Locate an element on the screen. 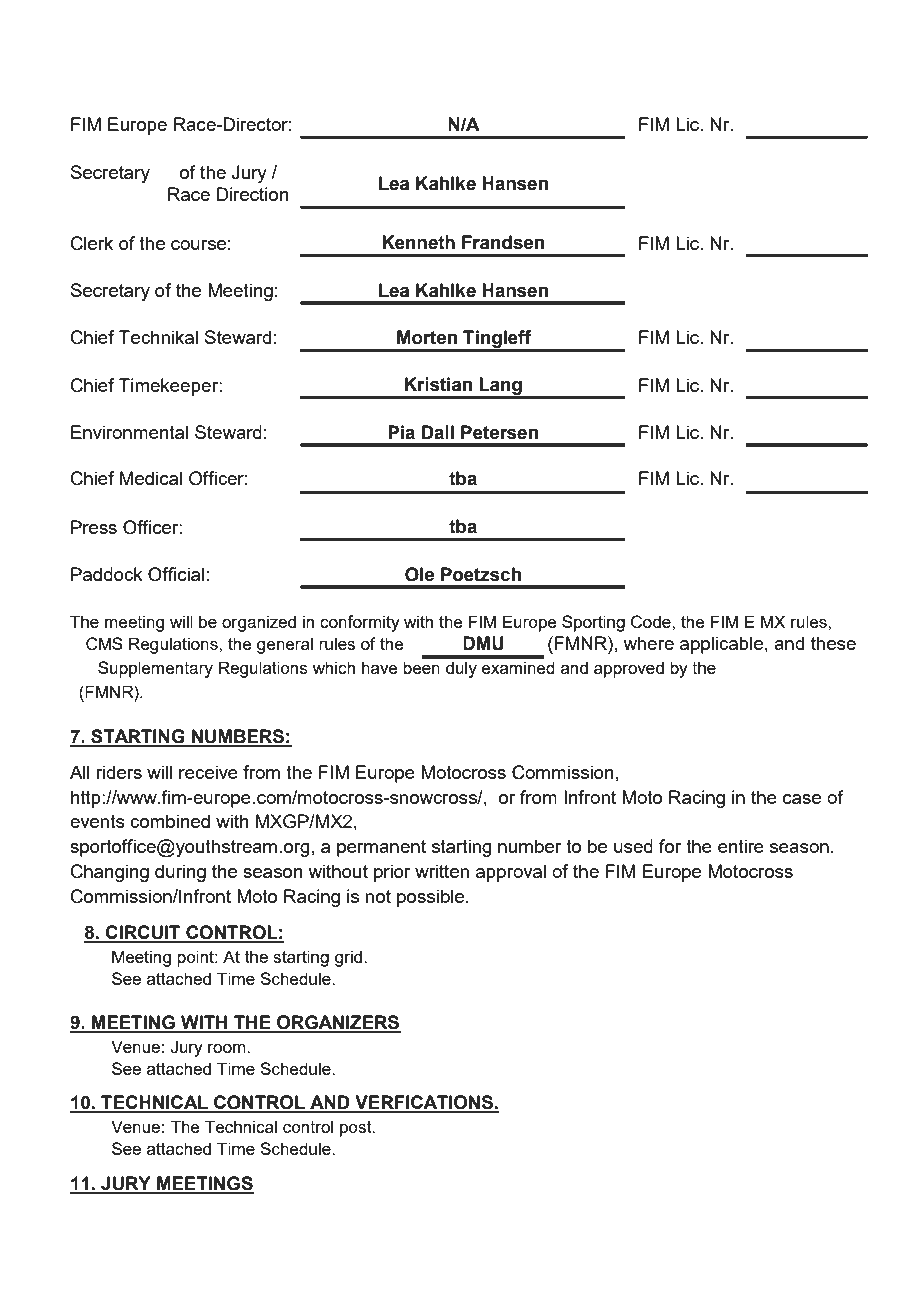 The width and height of the screenshot is (924, 1308). Kenneth is located at coordinates (418, 242).
